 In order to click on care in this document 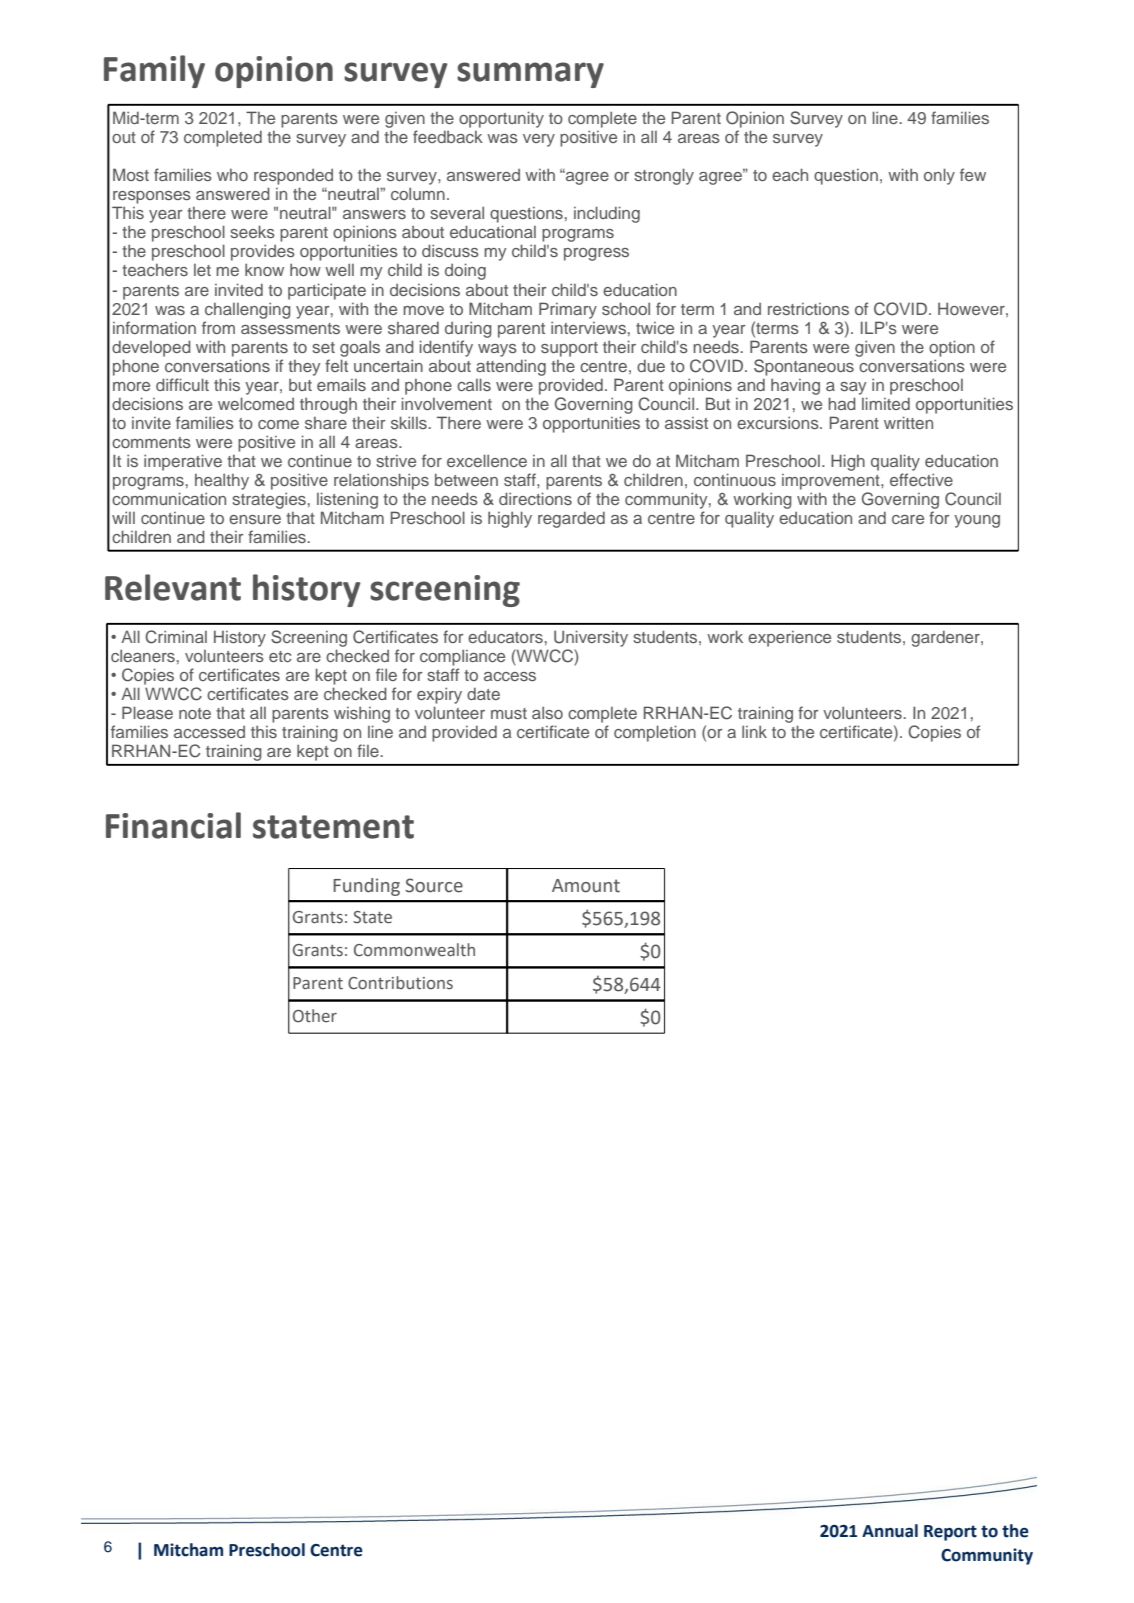, I will do `click(908, 519)`.
